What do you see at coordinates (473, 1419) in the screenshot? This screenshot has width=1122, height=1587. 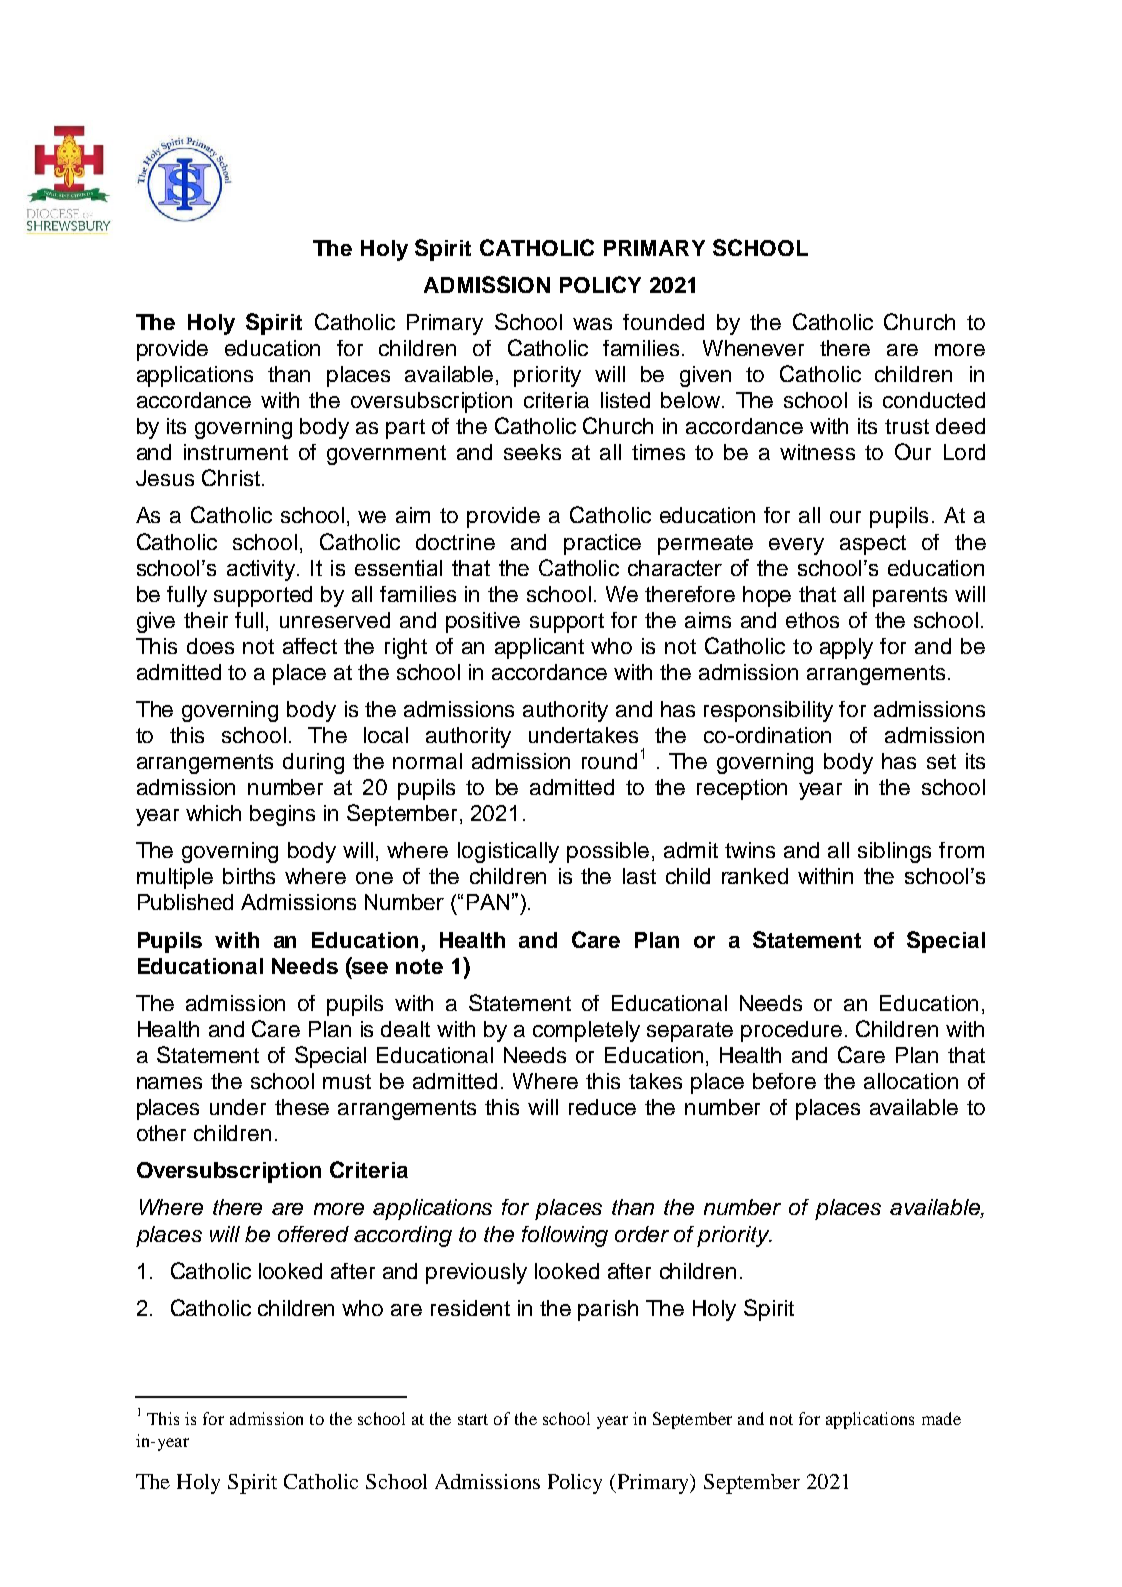 I see `start` at bounding box center [473, 1419].
